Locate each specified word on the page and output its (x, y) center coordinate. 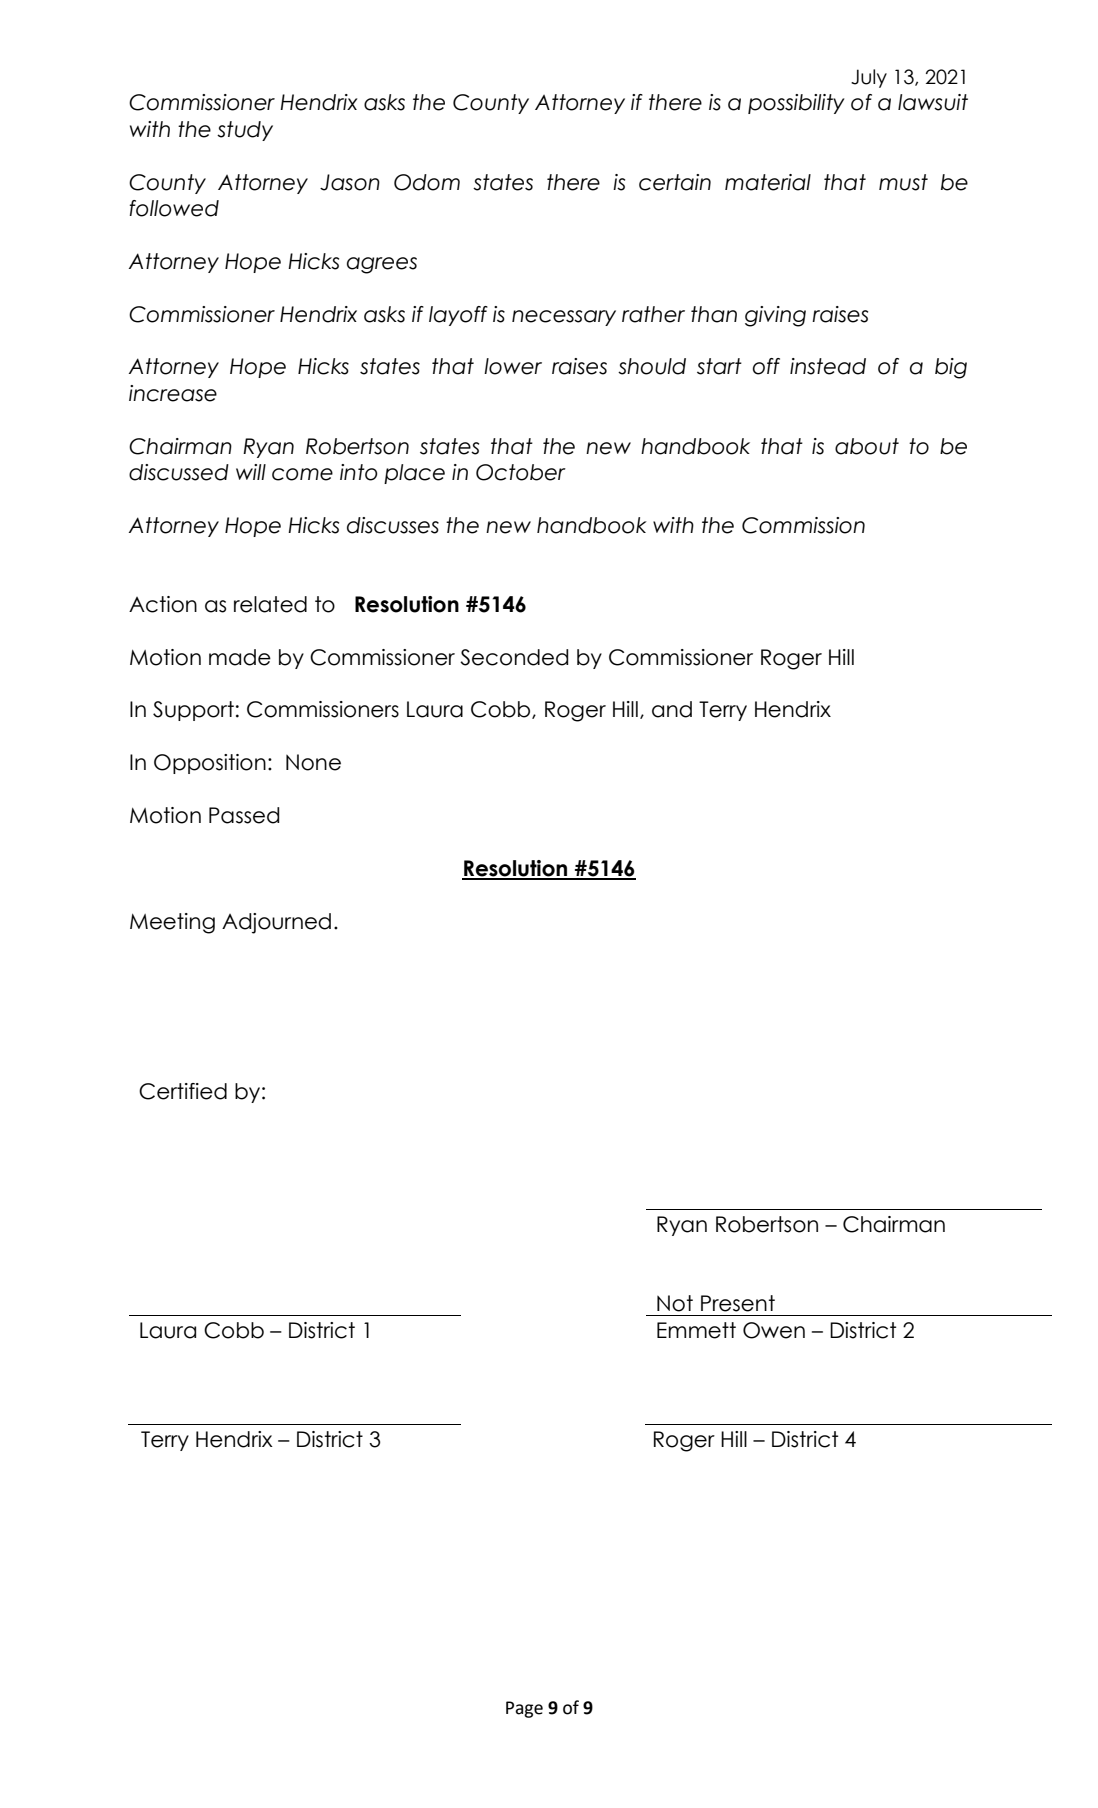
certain (675, 182)
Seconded (514, 657)
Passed (244, 815)
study (245, 131)
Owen (774, 1330)
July (869, 78)
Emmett (696, 1330)
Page (524, 1709)
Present (738, 1303)
